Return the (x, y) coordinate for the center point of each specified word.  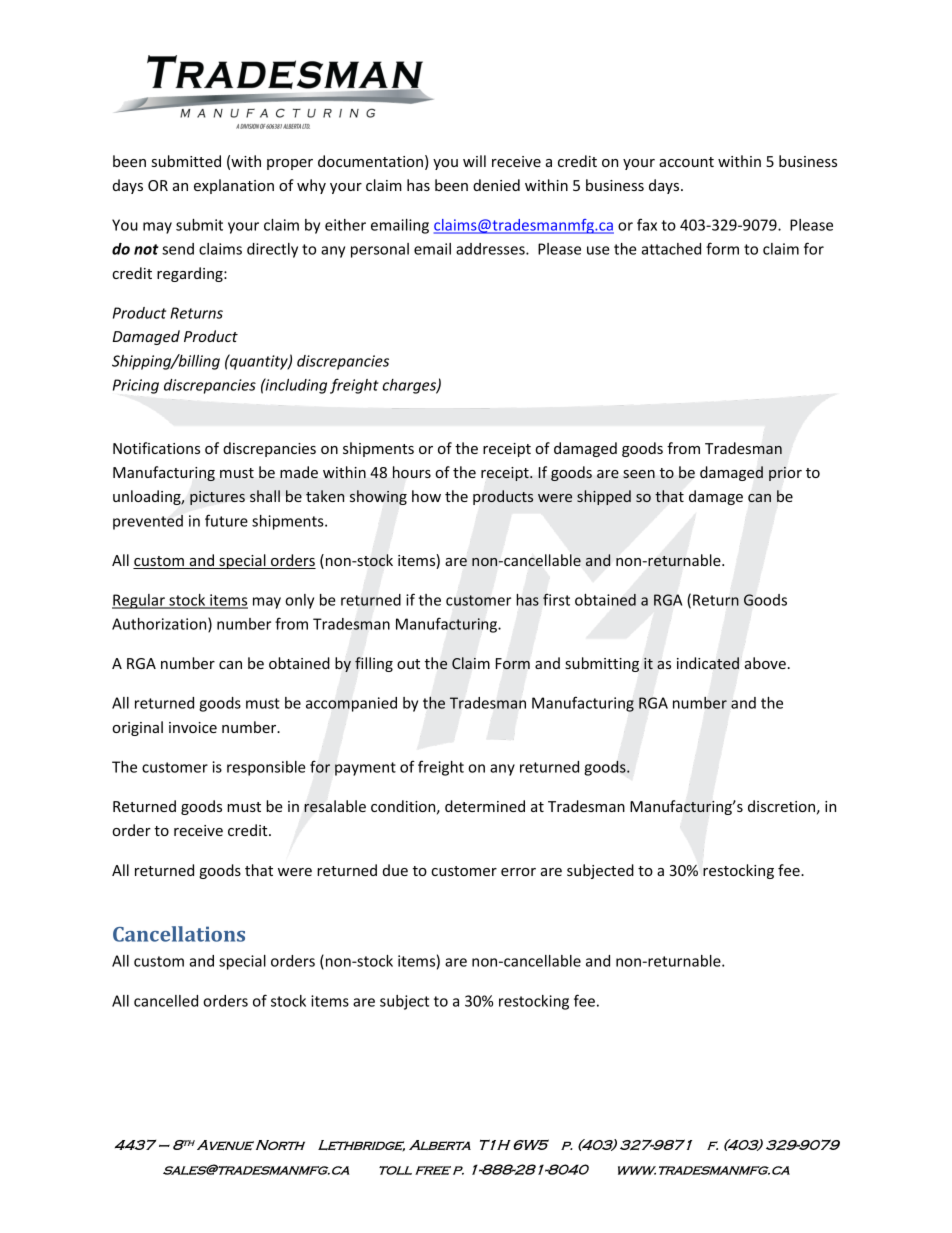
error (518, 872)
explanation (234, 186)
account (686, 162)
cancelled (166, 1001)
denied (496, 185)
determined (485, 806)
